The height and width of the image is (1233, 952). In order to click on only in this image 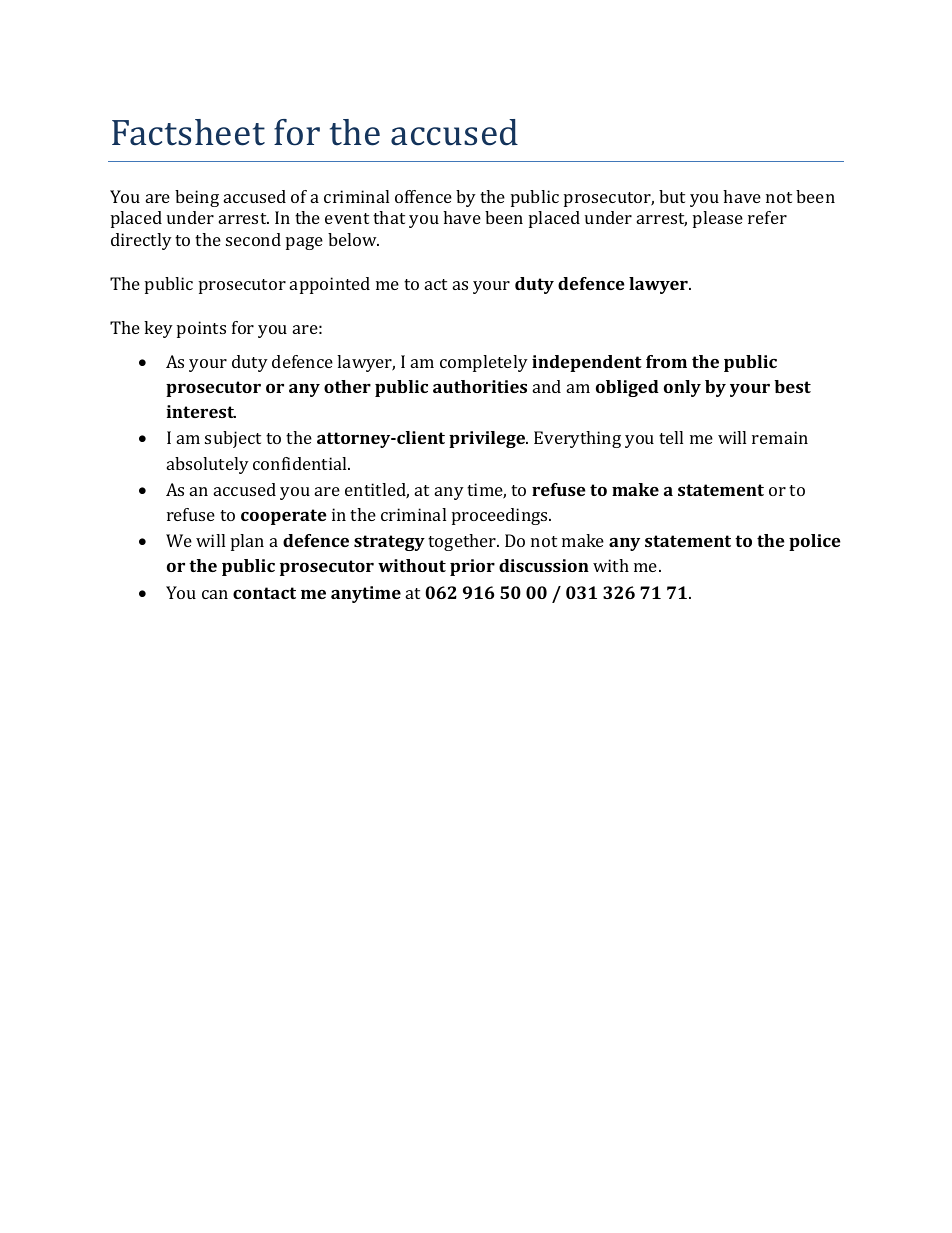, I will do `click(682, 388)`.
